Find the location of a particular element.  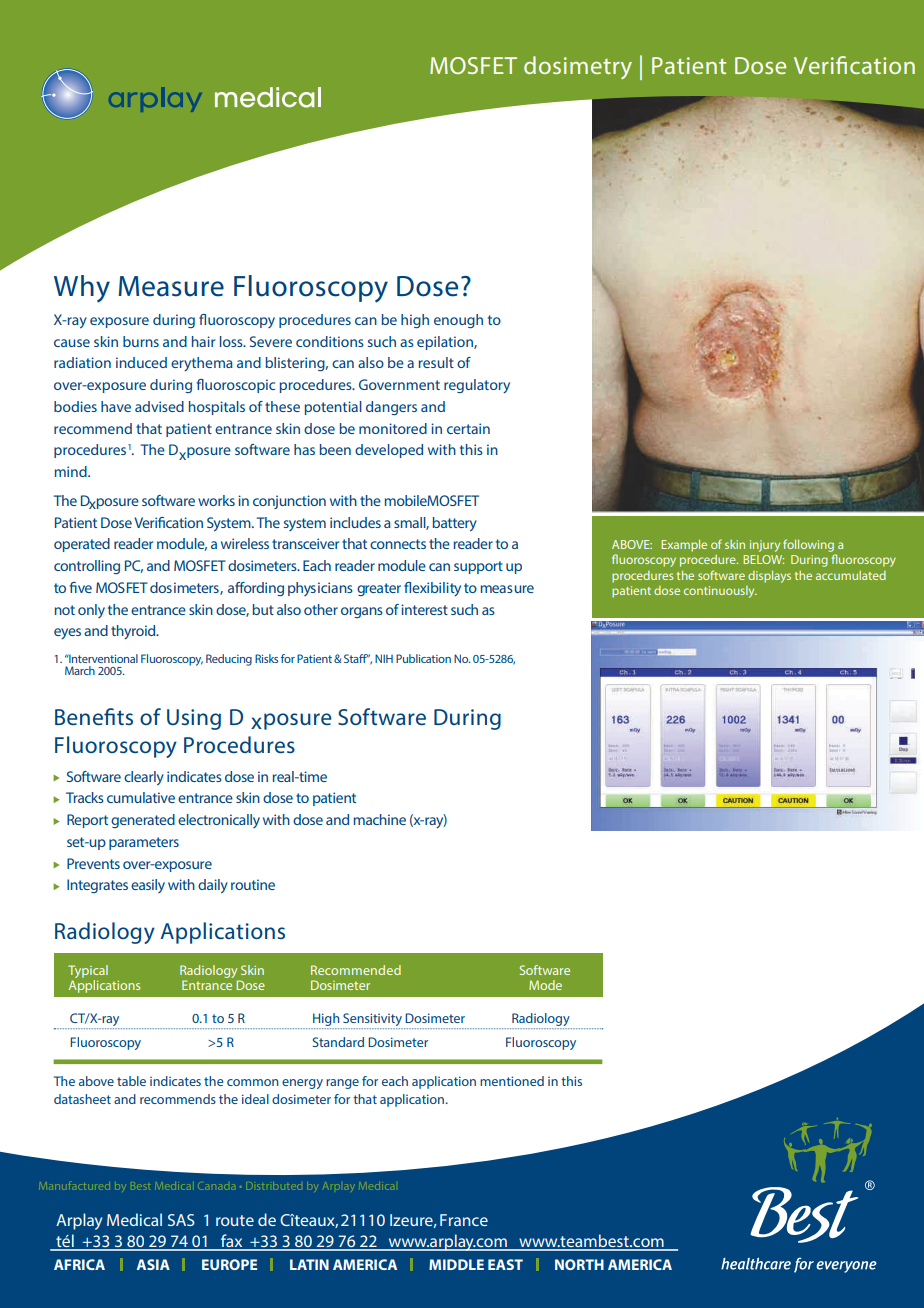

Mode is located at coordinates (545, 985).
